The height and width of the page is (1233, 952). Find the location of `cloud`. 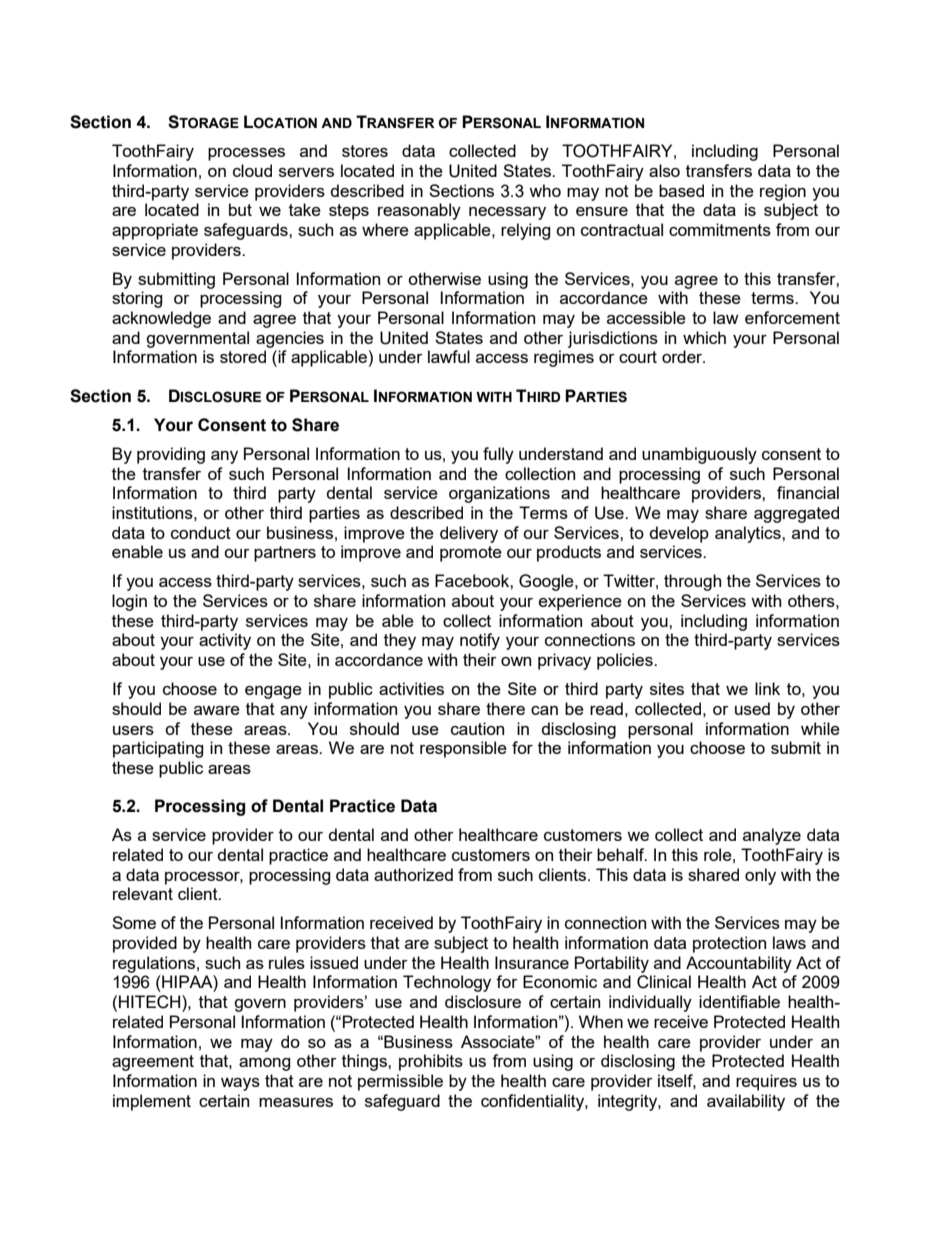

cloud is located at coordinates (252, 170).
